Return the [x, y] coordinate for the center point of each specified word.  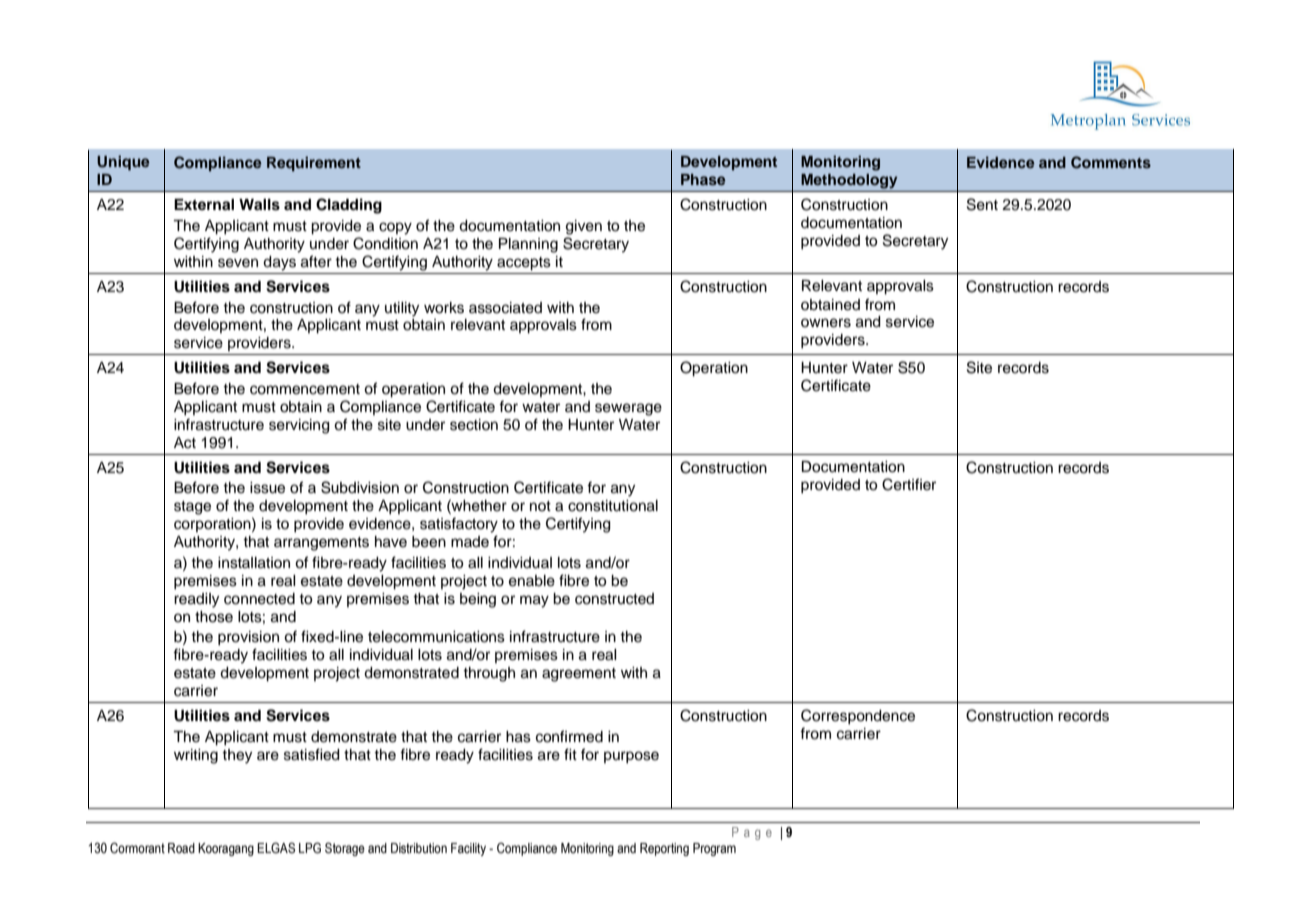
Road [181, 848]
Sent [982, 204]
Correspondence [858, 717]
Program [714, 849]
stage [192, 508]
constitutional [613, 506]
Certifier [909, 484]
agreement [579, 675]
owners [826, 323]
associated [505, 308]
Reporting [664, 849]
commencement [305, 389]
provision [248, 638]
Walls [259, 205]
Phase [703, 179]
